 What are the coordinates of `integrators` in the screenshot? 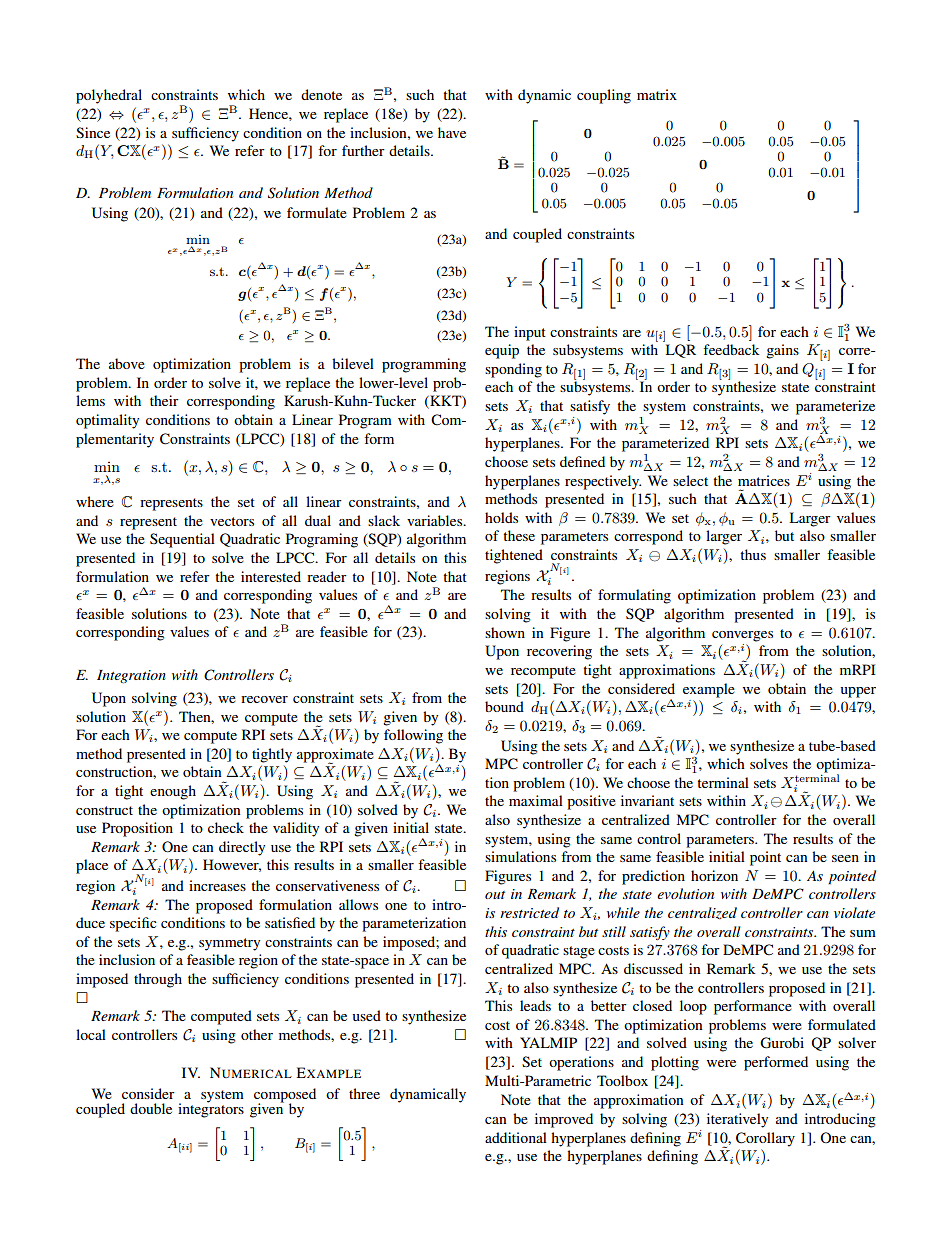 It's located at (211, 1109).
